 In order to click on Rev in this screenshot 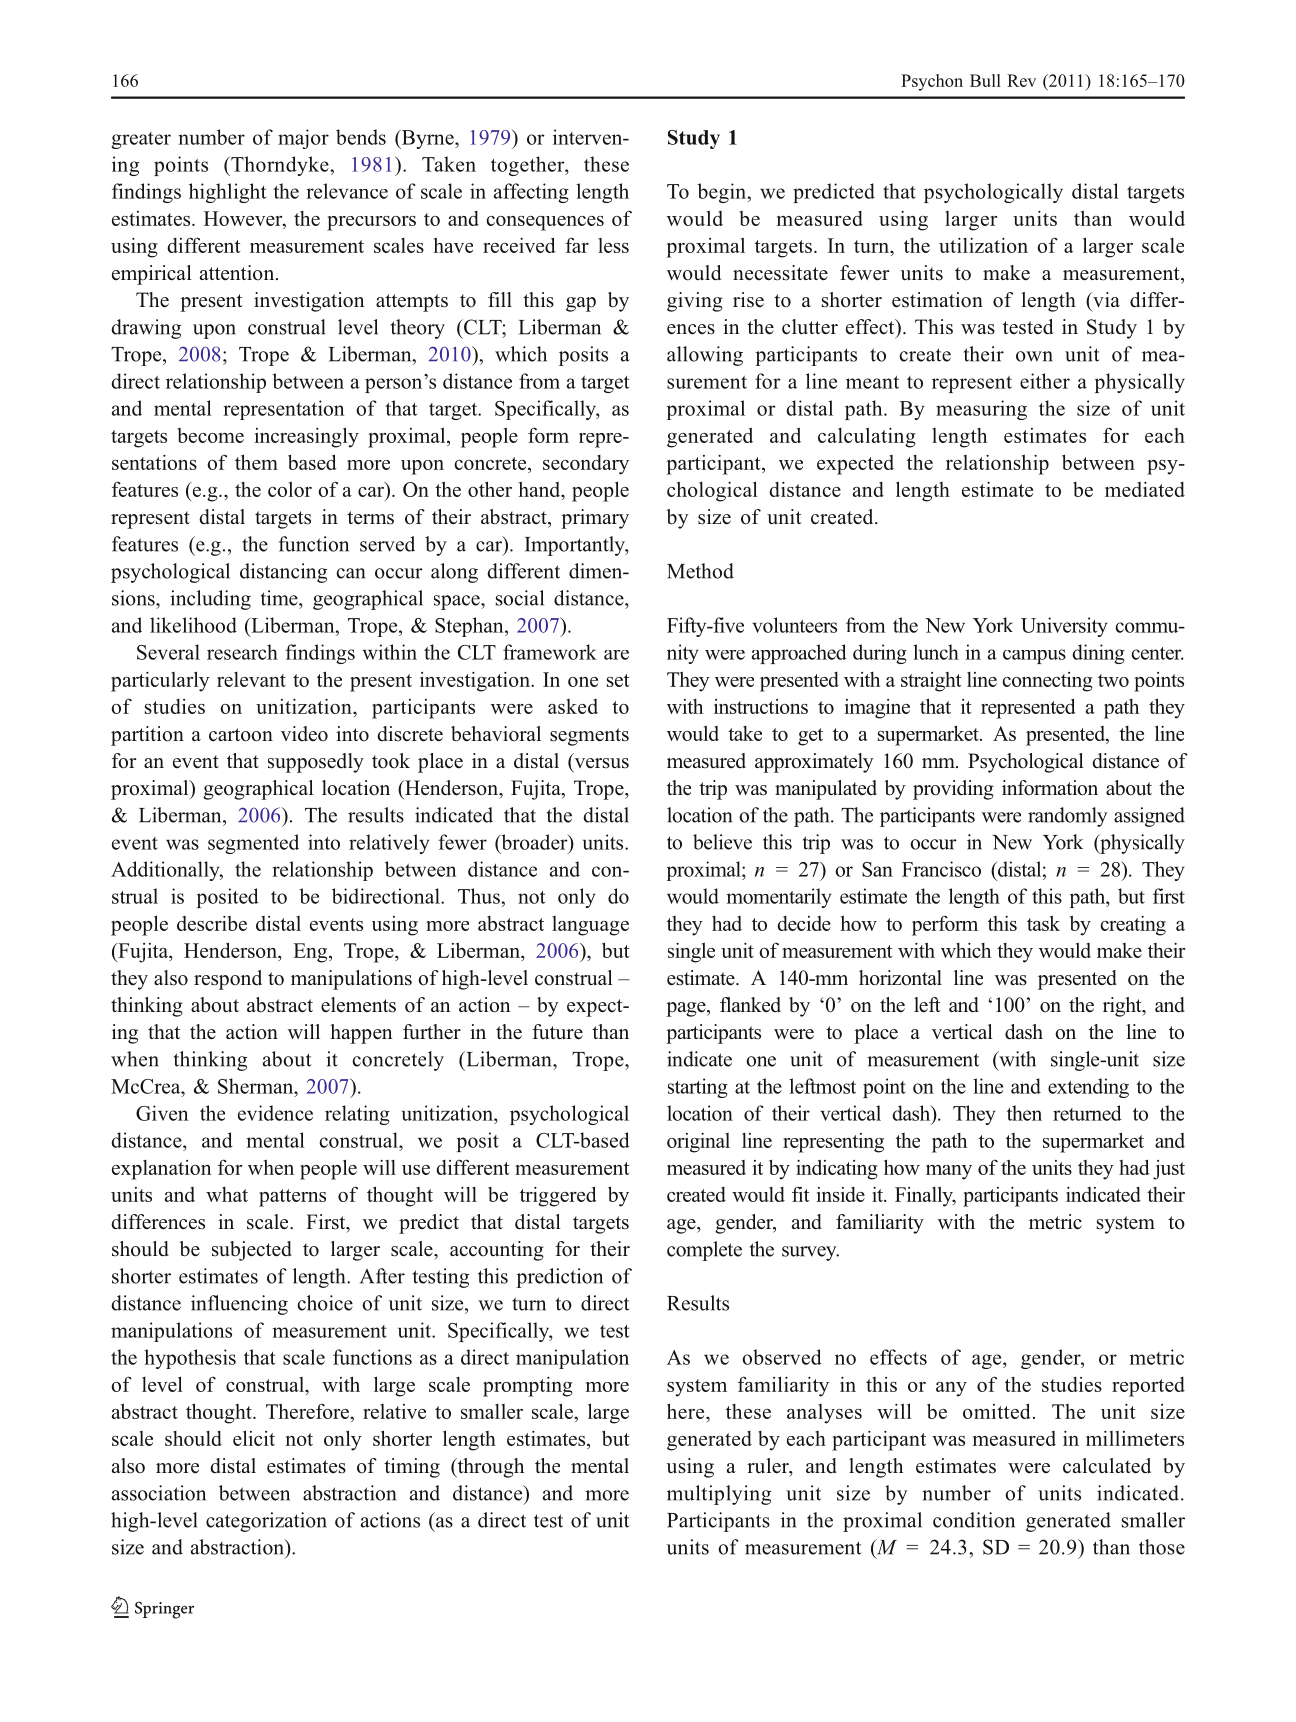, I will do `click(1021, 80)`.
